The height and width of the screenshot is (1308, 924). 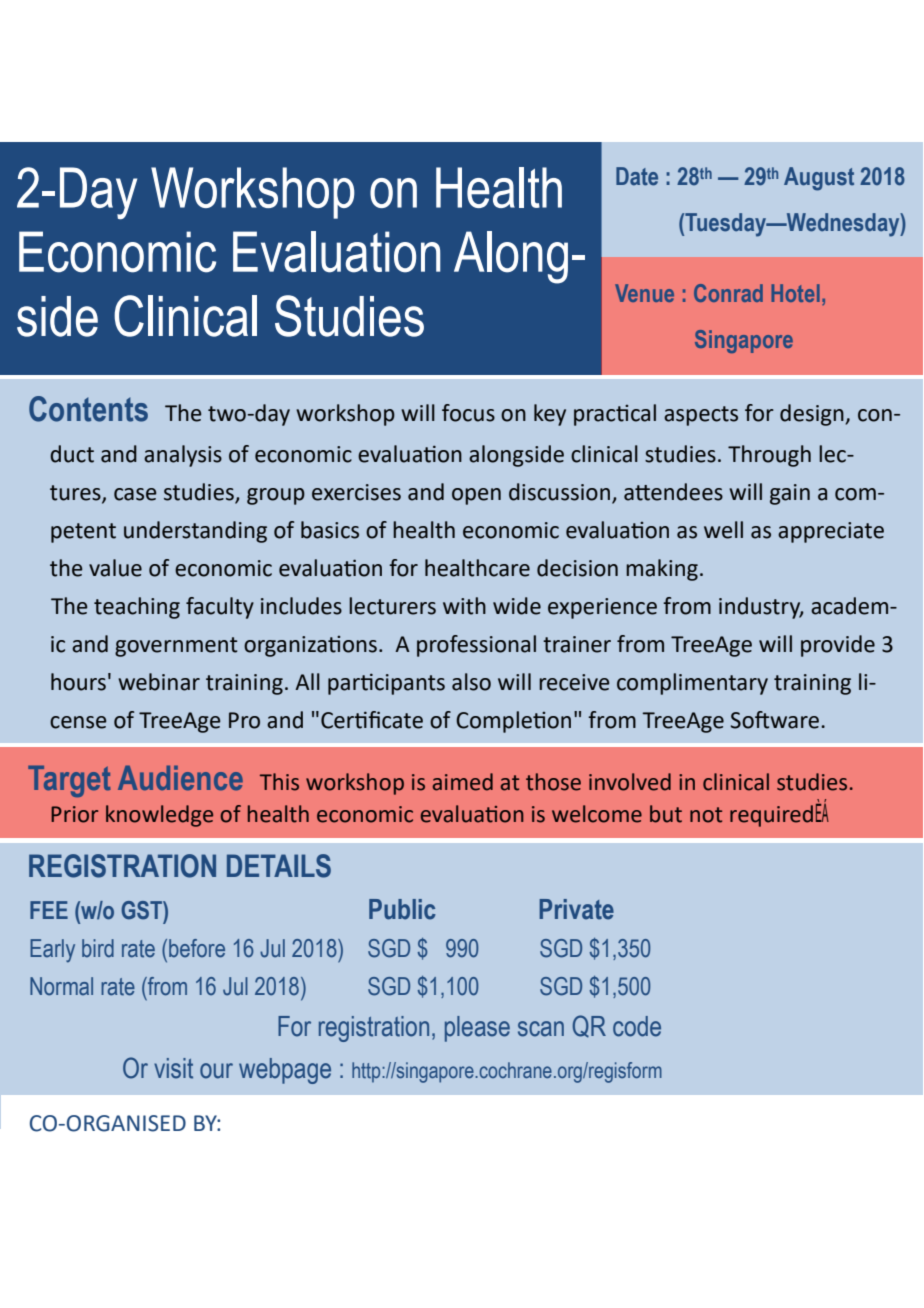 I want to click on August, so click(x=819, y=179).
